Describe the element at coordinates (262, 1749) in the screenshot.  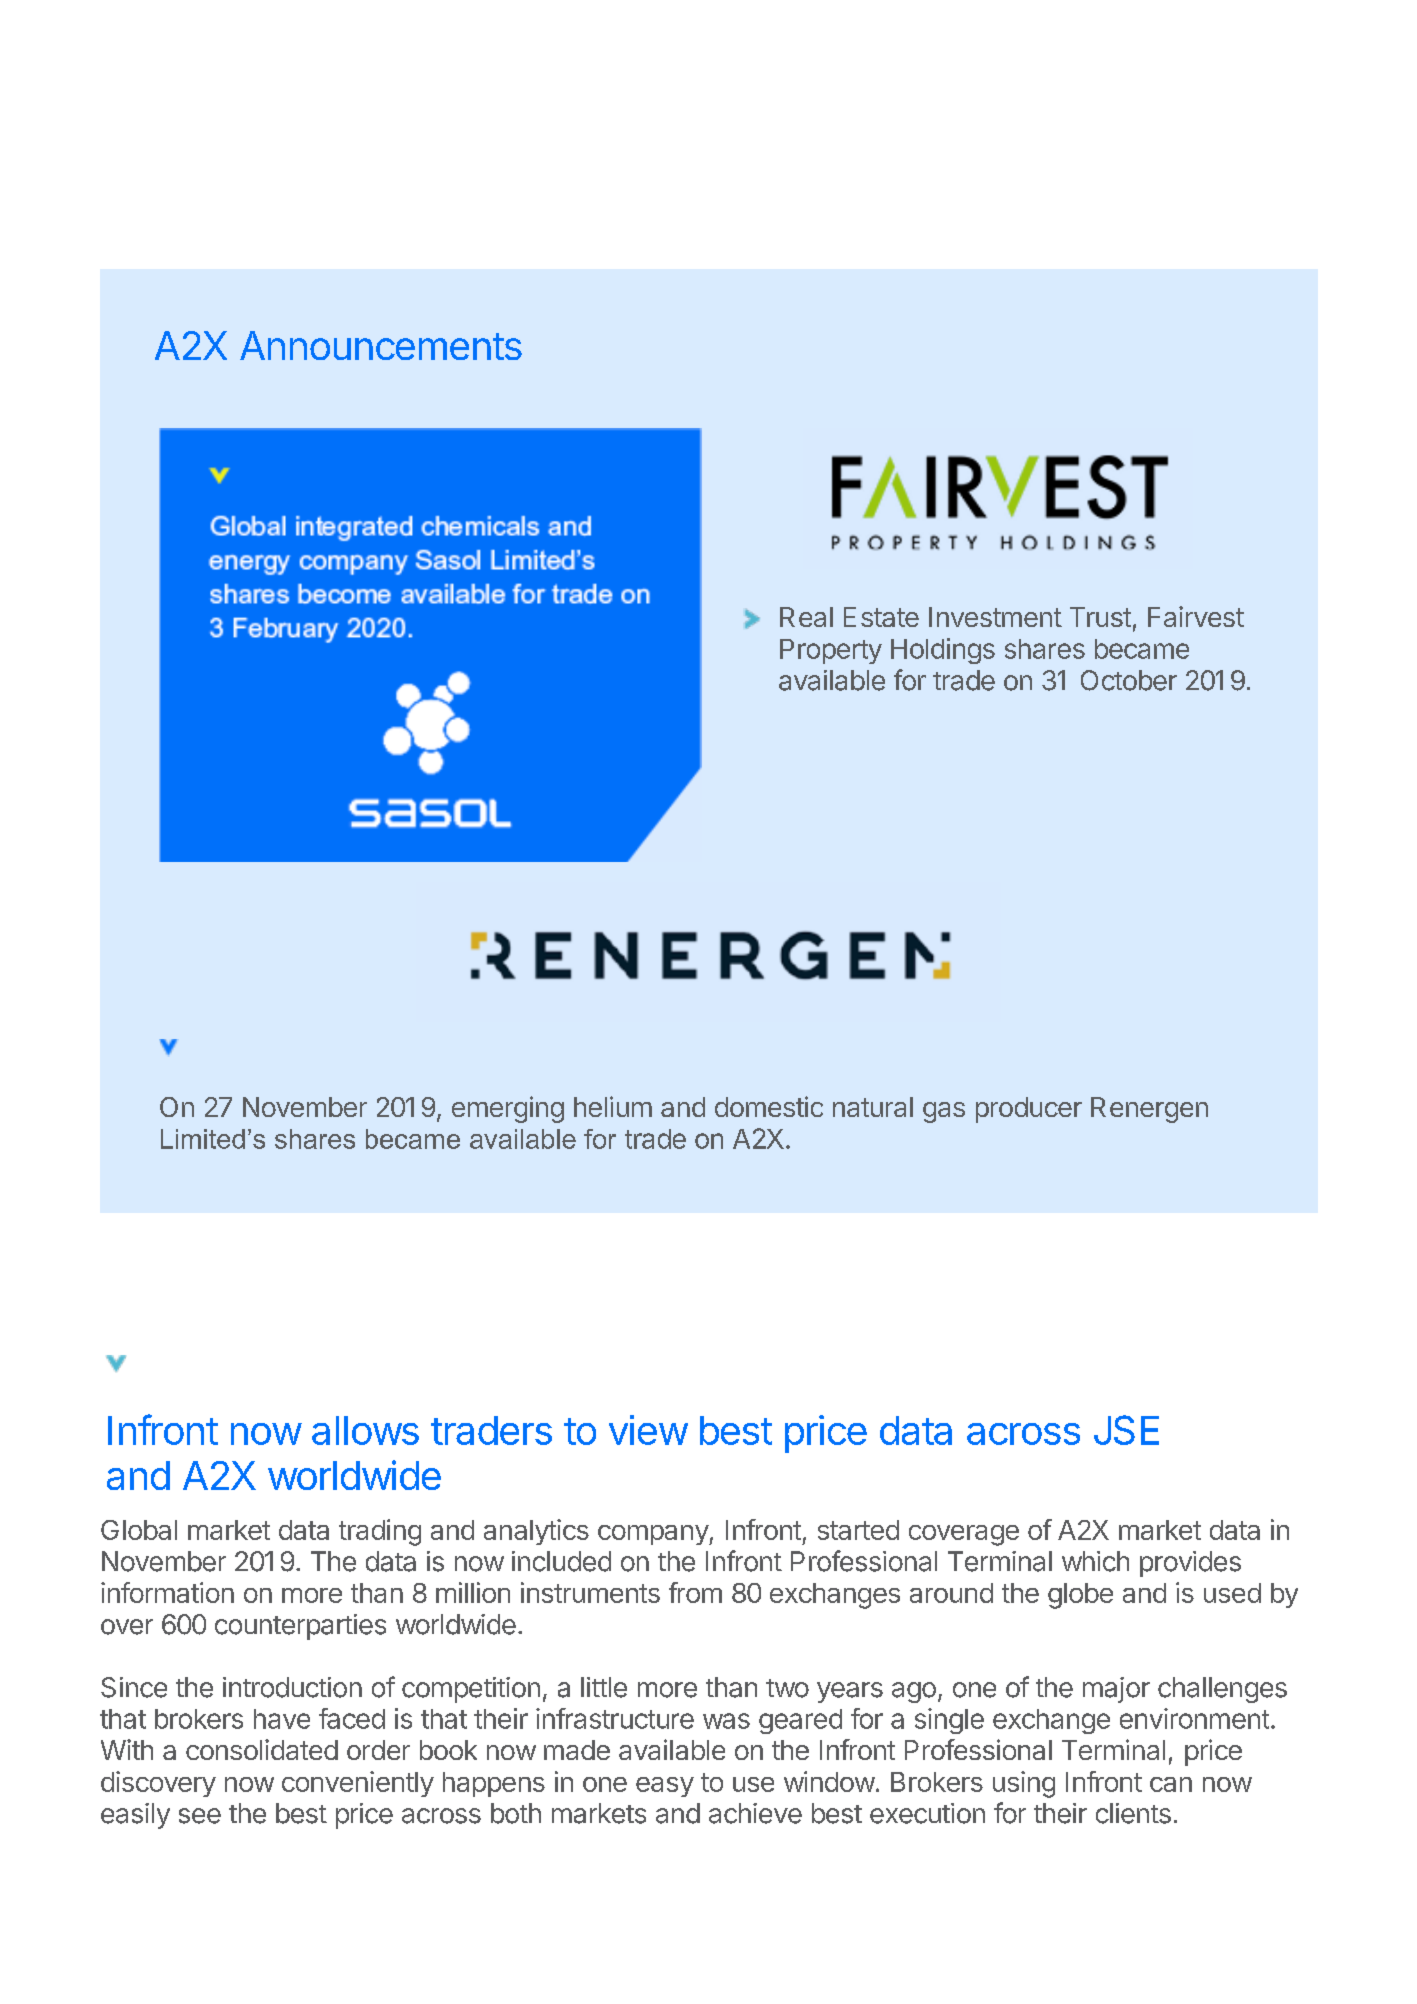
I see `consolidated` at that location.
